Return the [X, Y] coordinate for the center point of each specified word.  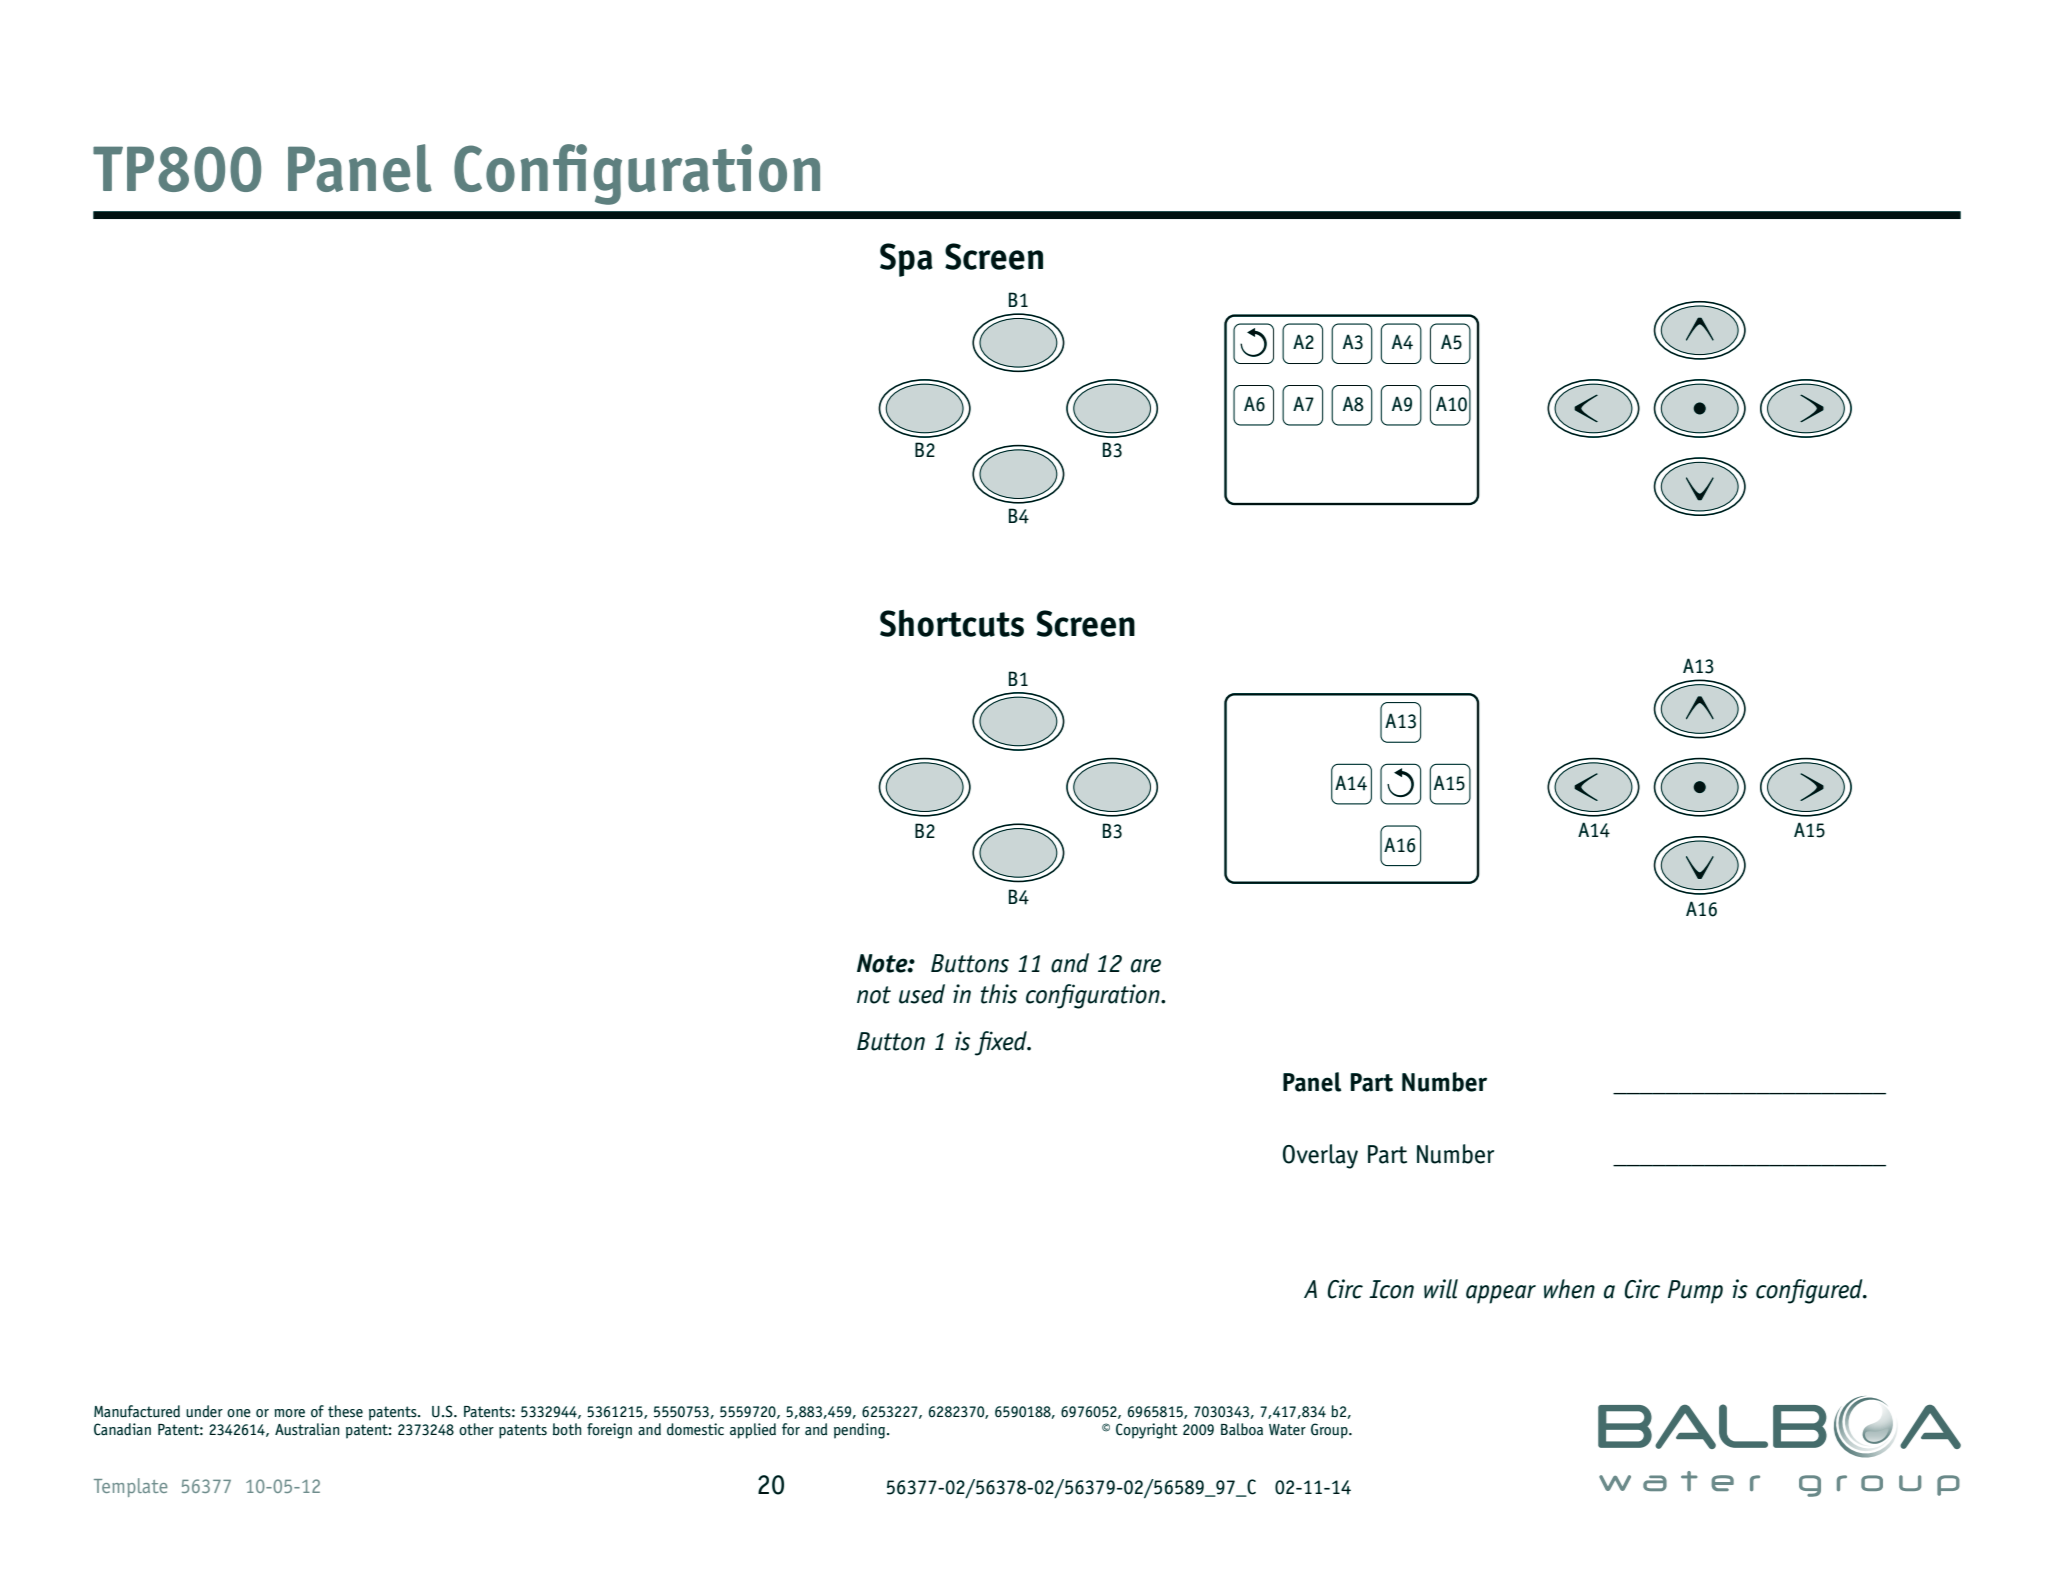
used [922, 994]
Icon [1391, 1289]
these [345, 1411]
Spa [906, 260]
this [999, 994]
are [1146, 966]
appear [1501, 1294]
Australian [307, 1429]
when [1569, 1289]
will [1441, 1289]
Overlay [1320, 1156]
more [289, 1413]
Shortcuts [952, 623]
